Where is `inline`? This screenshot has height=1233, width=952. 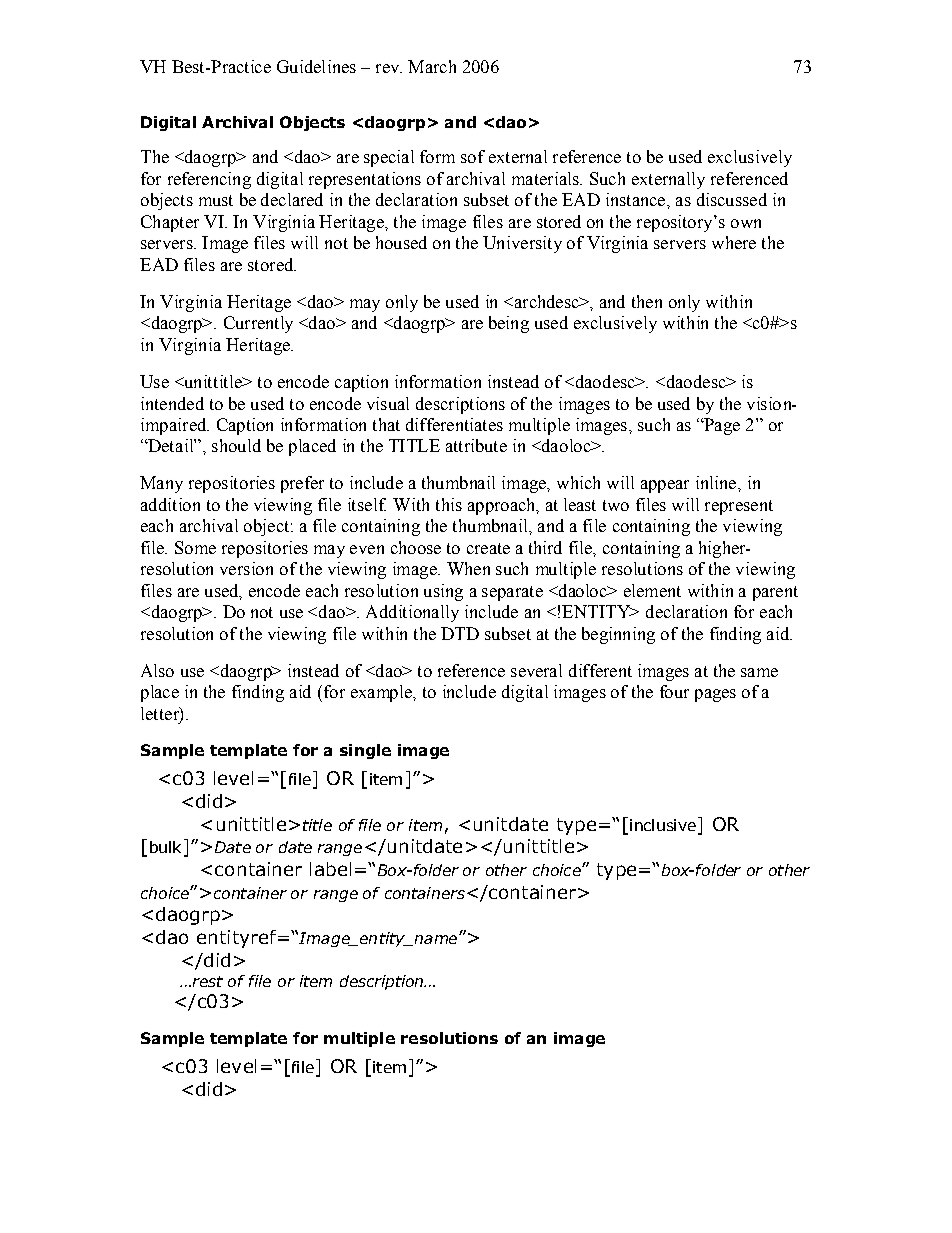 inline is located at coordinates (717, 482).
